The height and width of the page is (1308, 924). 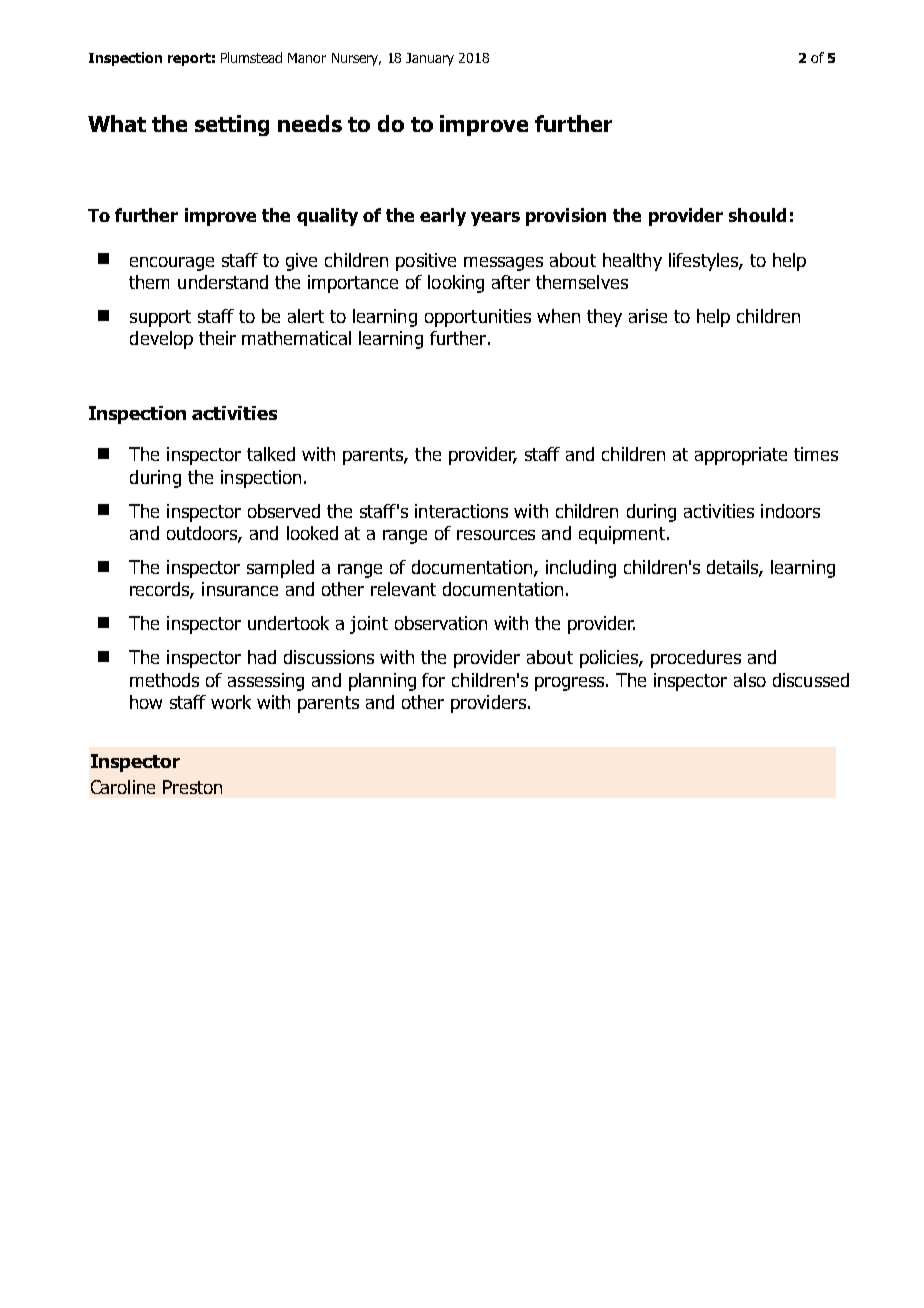 What do you see at coordinates (284, 511) in the page?
I see `observed` at bounding box center [284, 511].
